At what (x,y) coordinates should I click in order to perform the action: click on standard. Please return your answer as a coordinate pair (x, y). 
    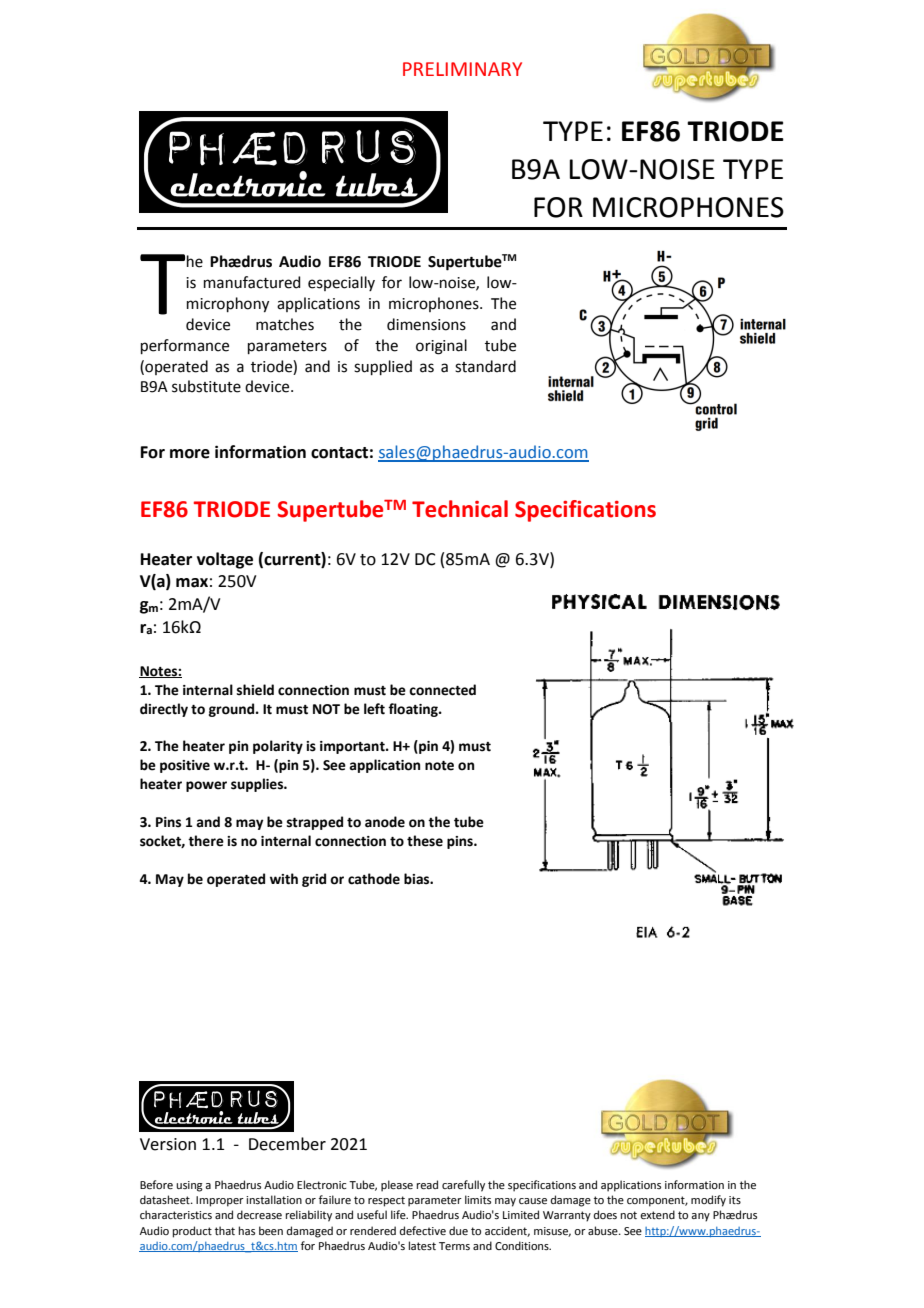
    Looking at the image, I should click on (485, 366).
